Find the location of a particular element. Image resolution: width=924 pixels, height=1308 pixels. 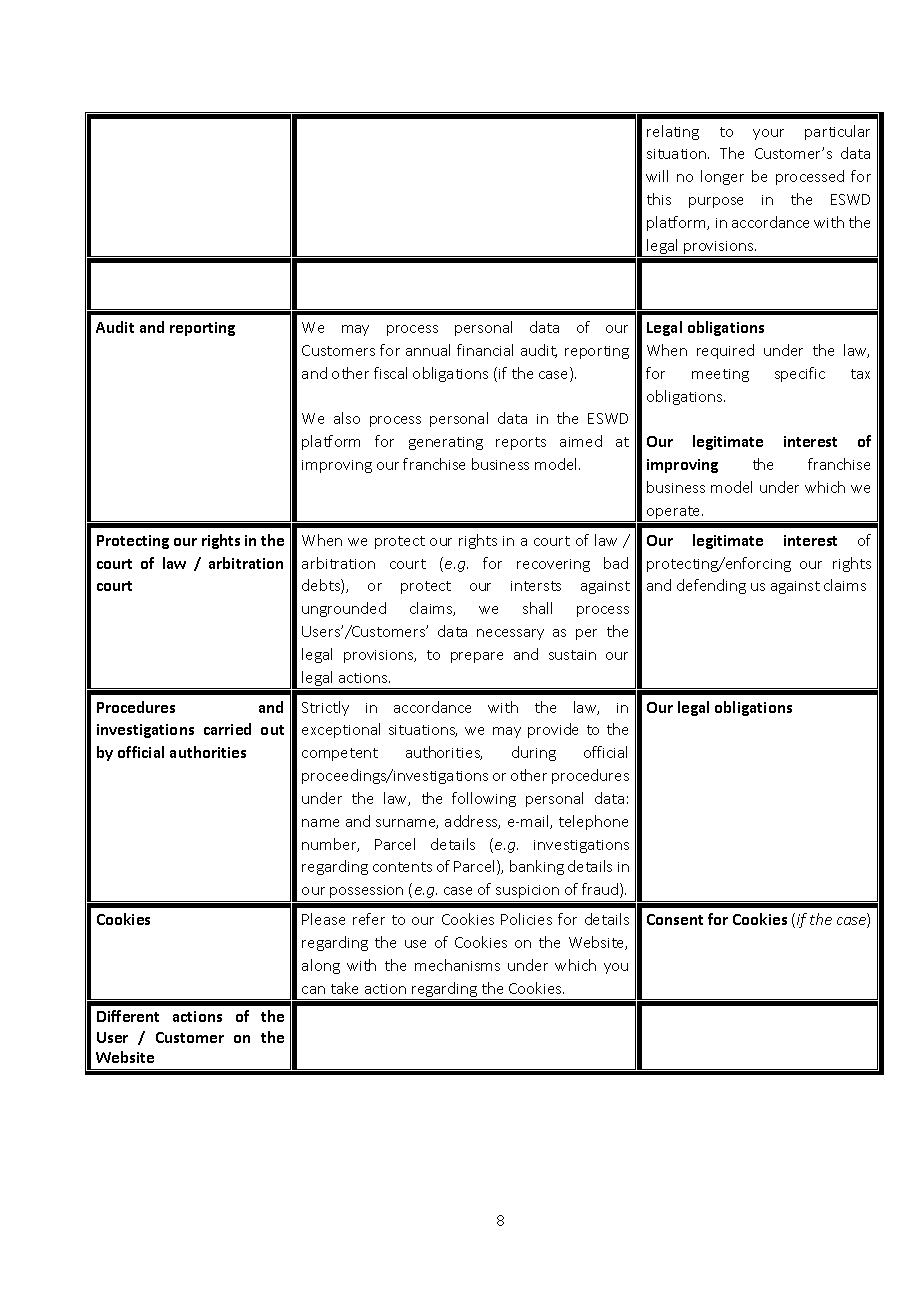

recovering is located at coordinates (553, 565).
